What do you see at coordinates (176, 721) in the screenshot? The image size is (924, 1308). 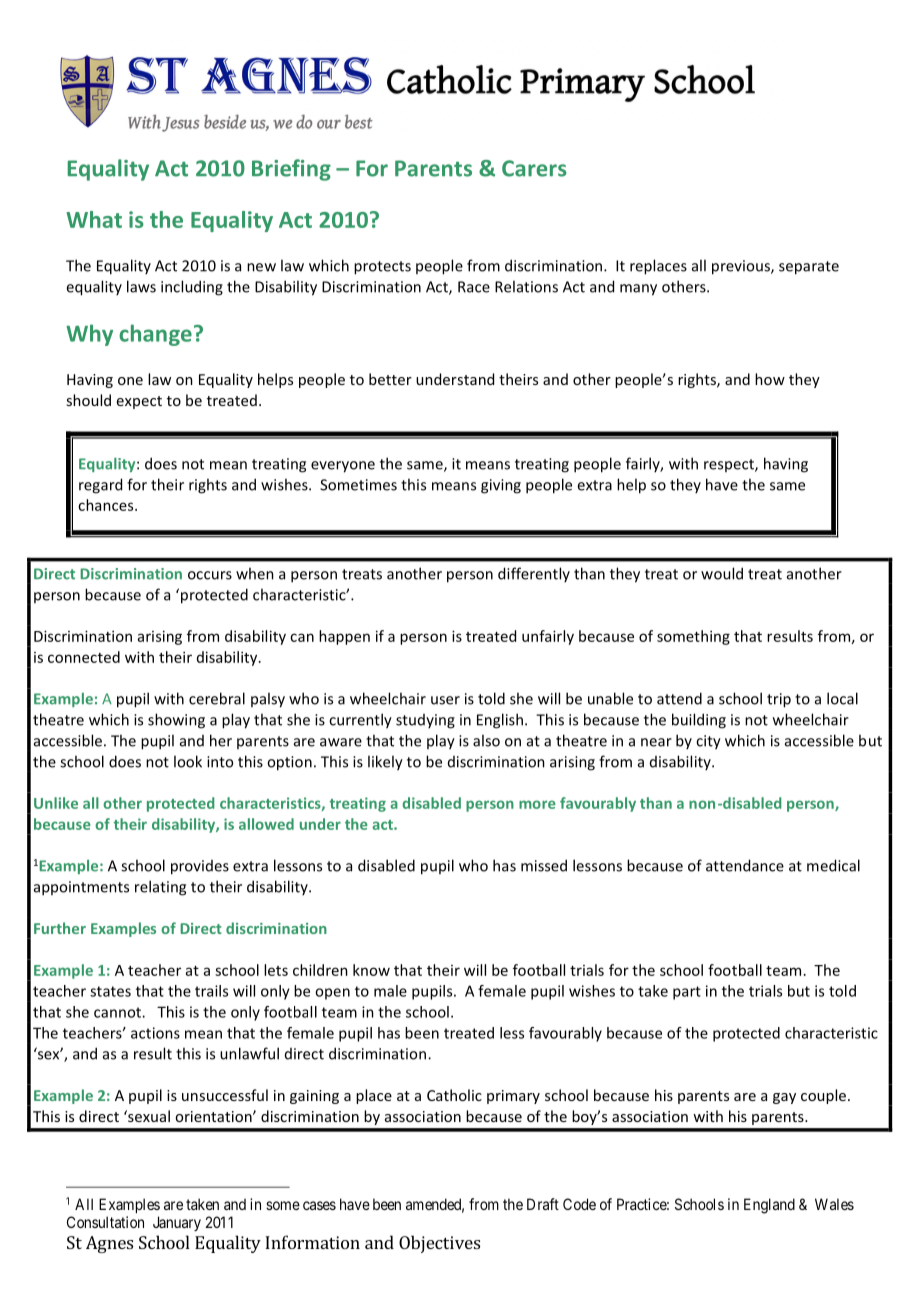 I see `showing` at bounding box center [176, 721].
